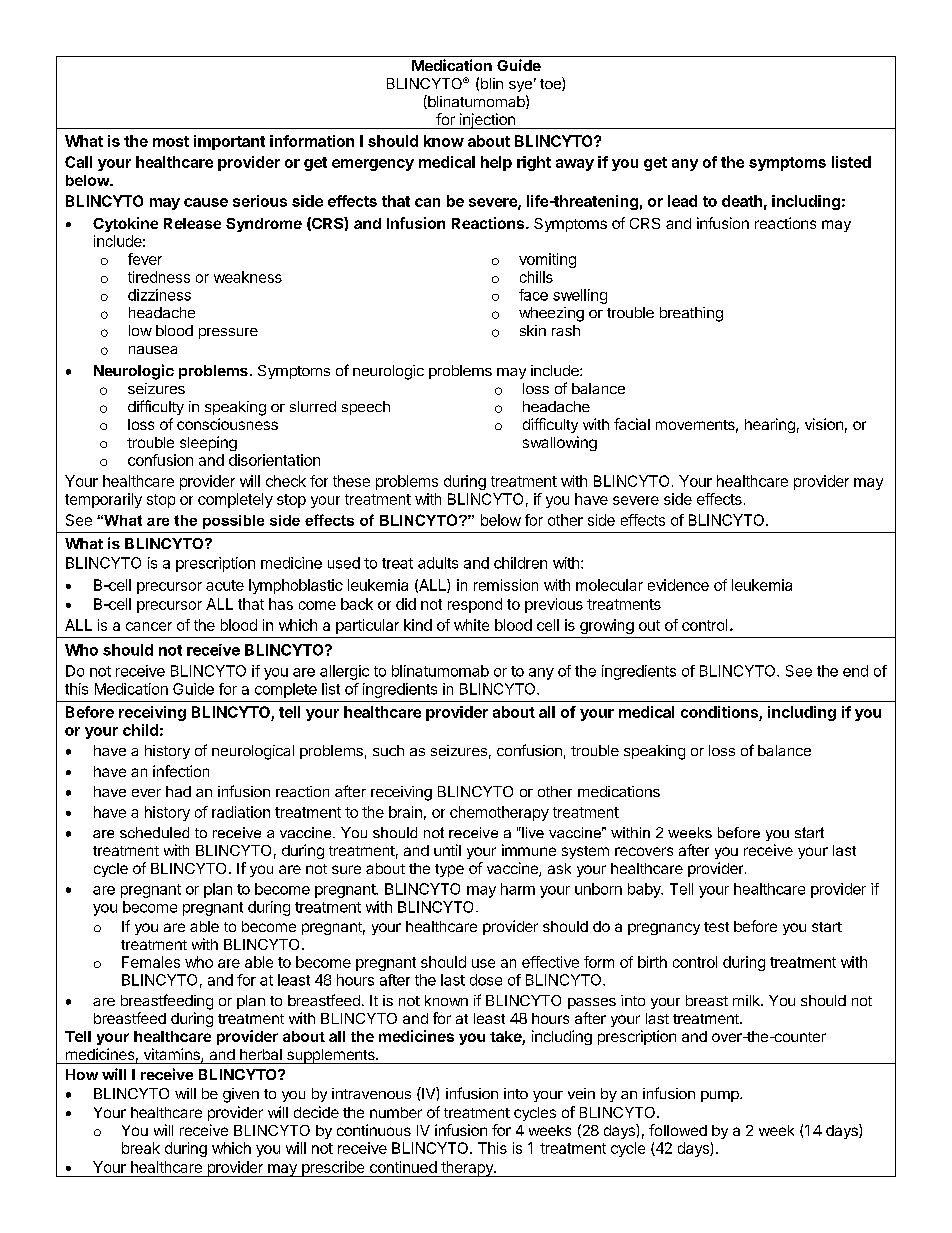 Image resolution: width=952 pixels, height=1233 pixels. I want to click on dizziness, so click(159, 295).
